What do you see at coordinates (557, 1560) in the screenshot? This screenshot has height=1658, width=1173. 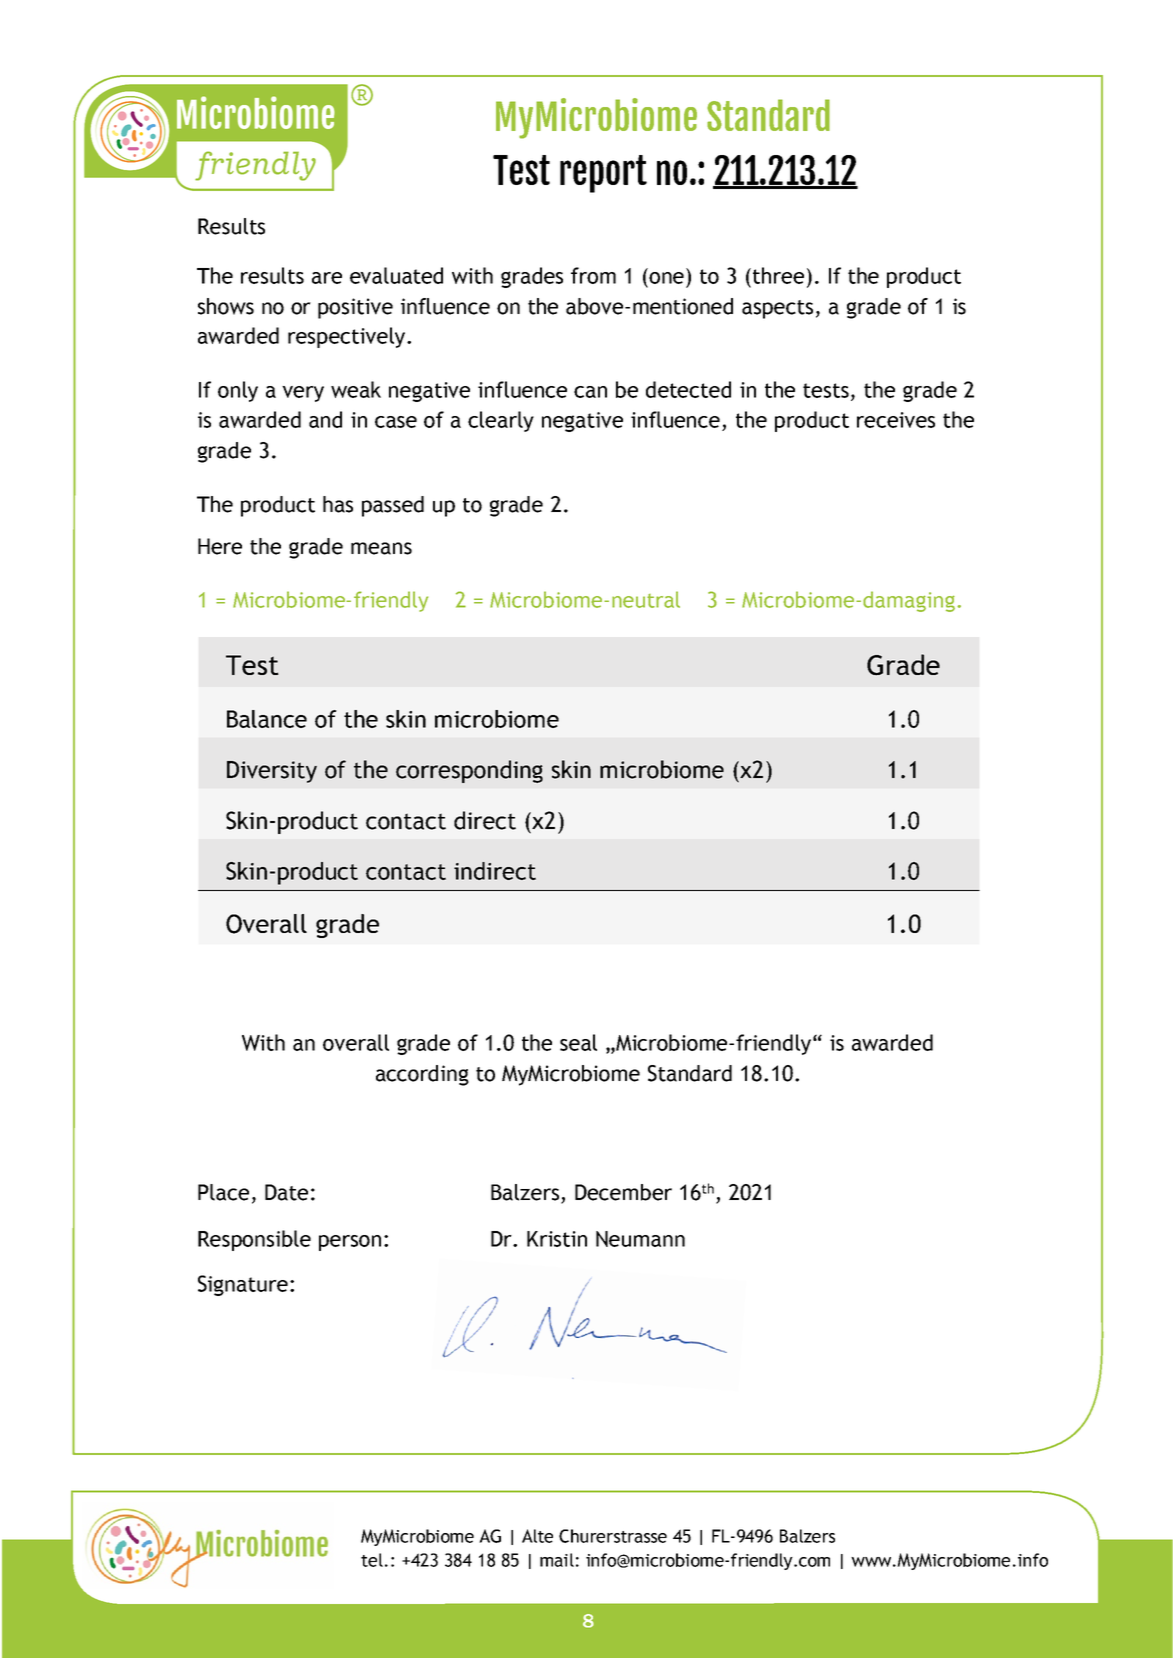 I see `mail` at bounding box center [557, 1560].
